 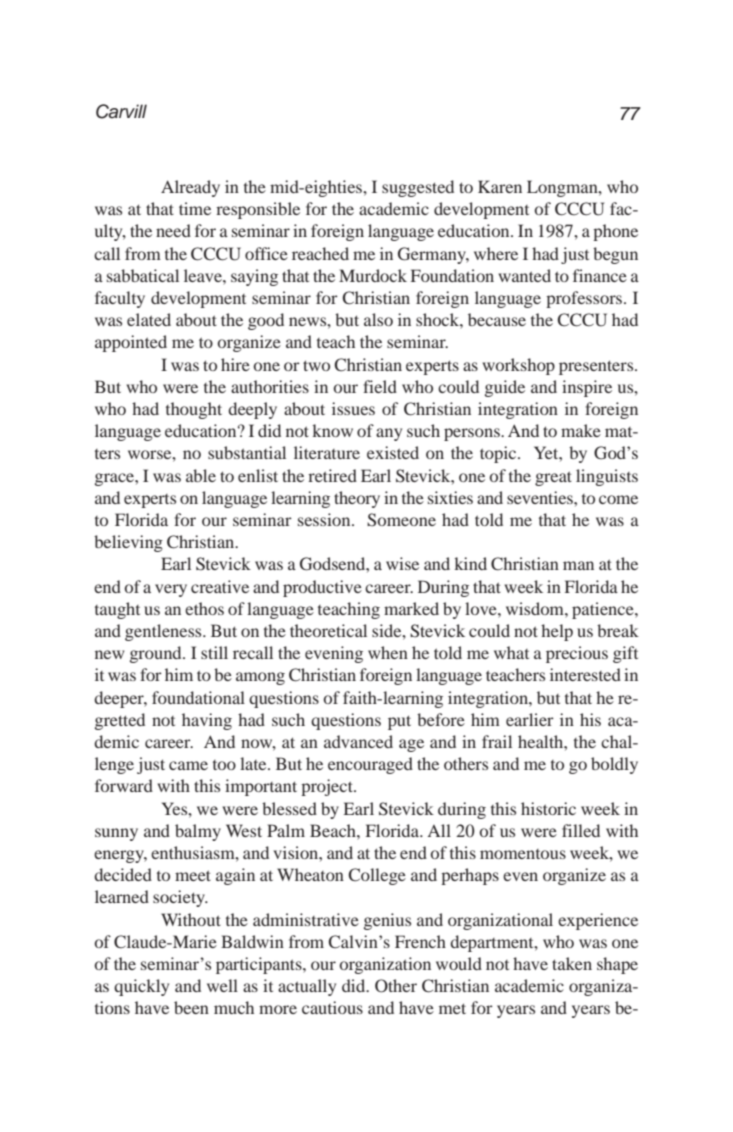 I want to click on having, so click(x=207, y=721).
